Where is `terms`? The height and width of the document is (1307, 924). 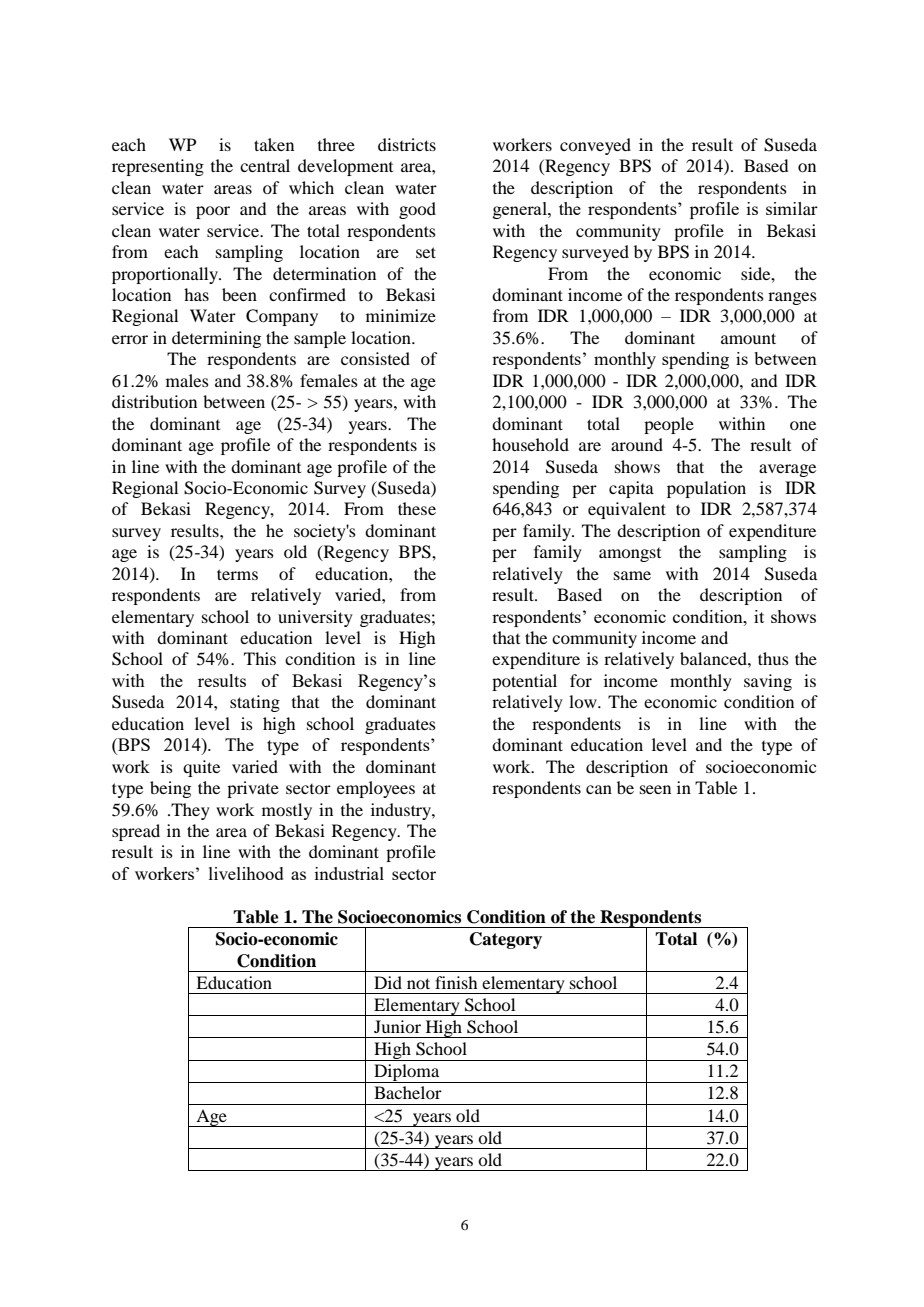
terms is located at coordinates (237, 574).
